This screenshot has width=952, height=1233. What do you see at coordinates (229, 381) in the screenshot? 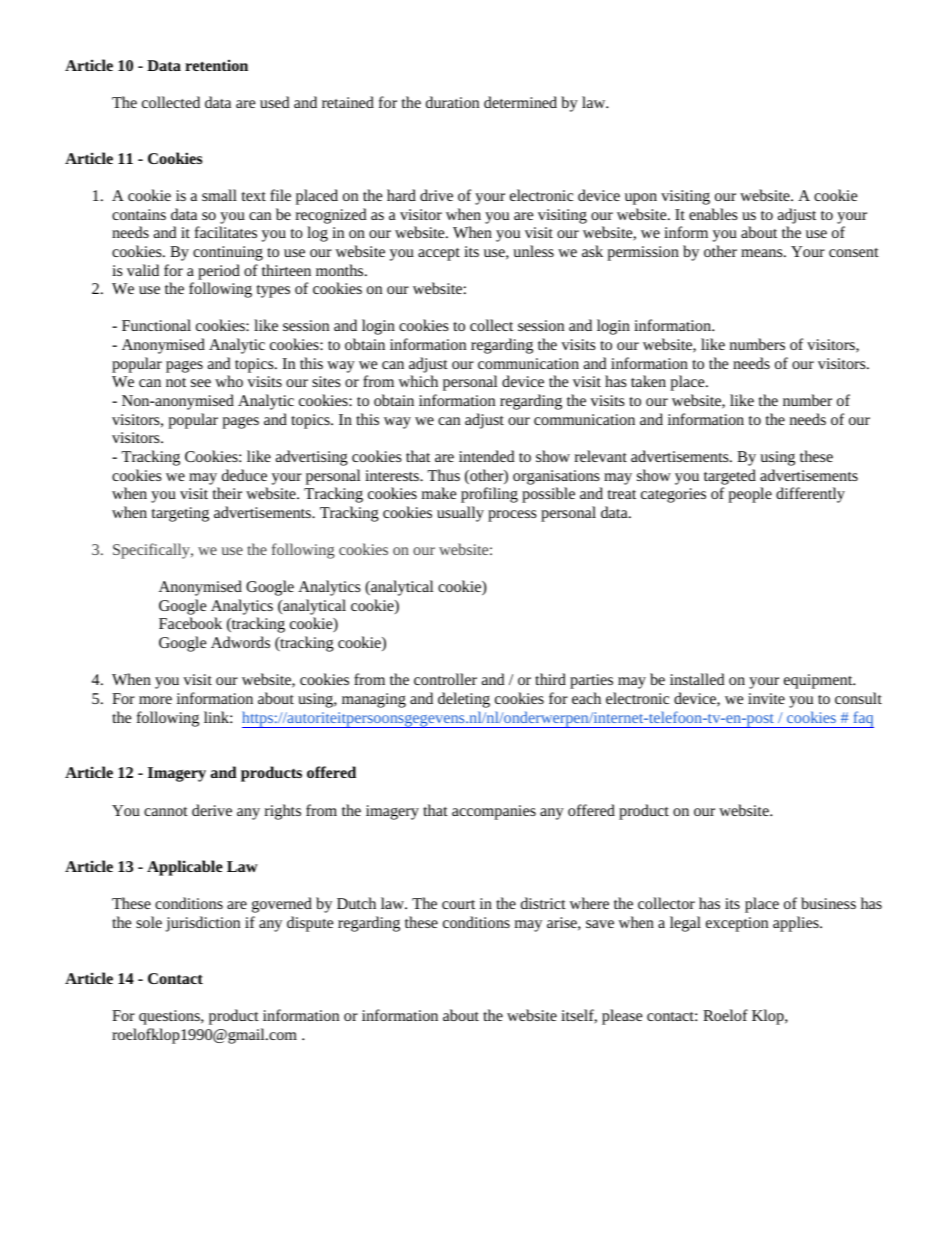
I see `who` at bounding box center [229, 381].
